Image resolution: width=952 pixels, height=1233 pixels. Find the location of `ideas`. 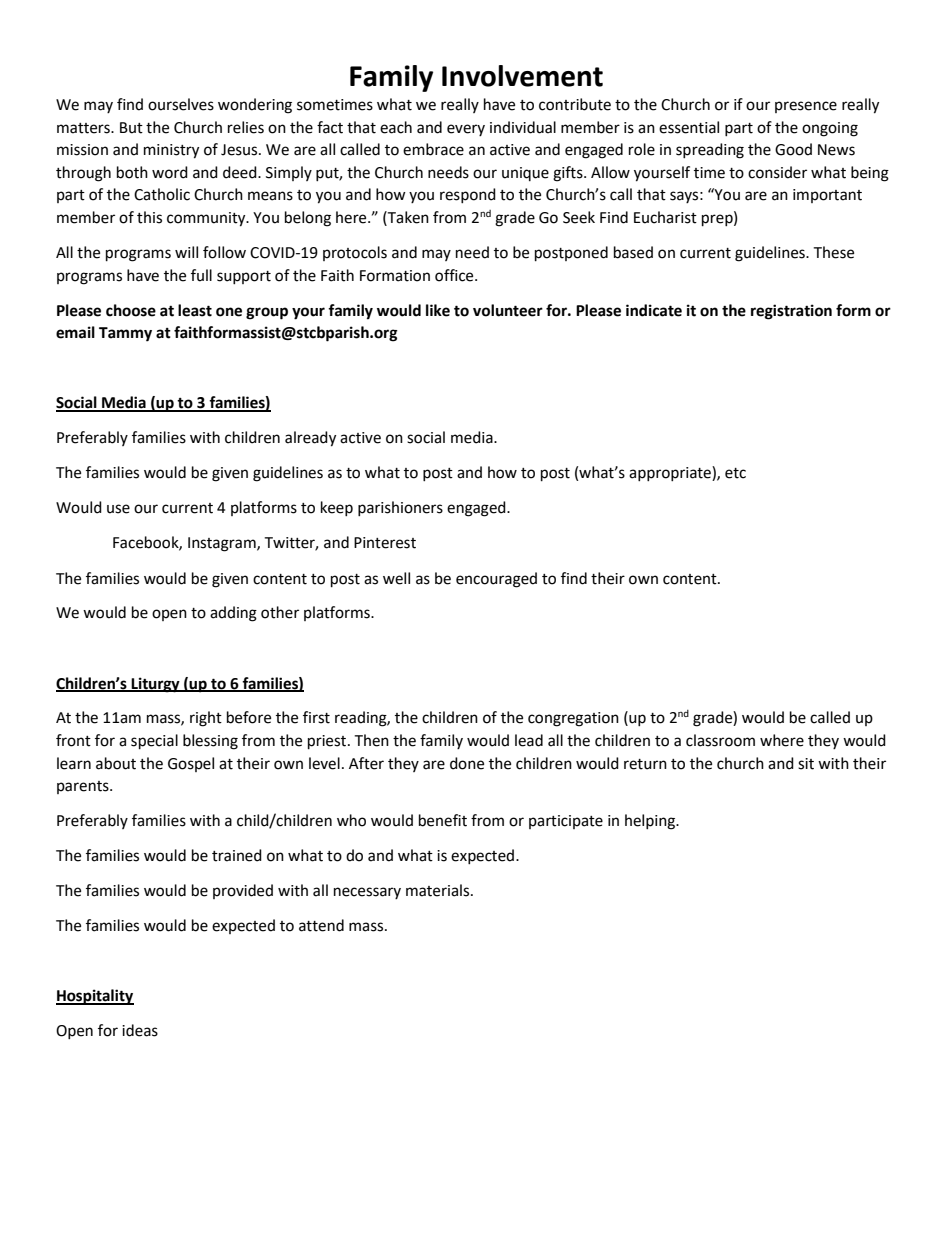

ideas is located at coordinates (140, 1030).
